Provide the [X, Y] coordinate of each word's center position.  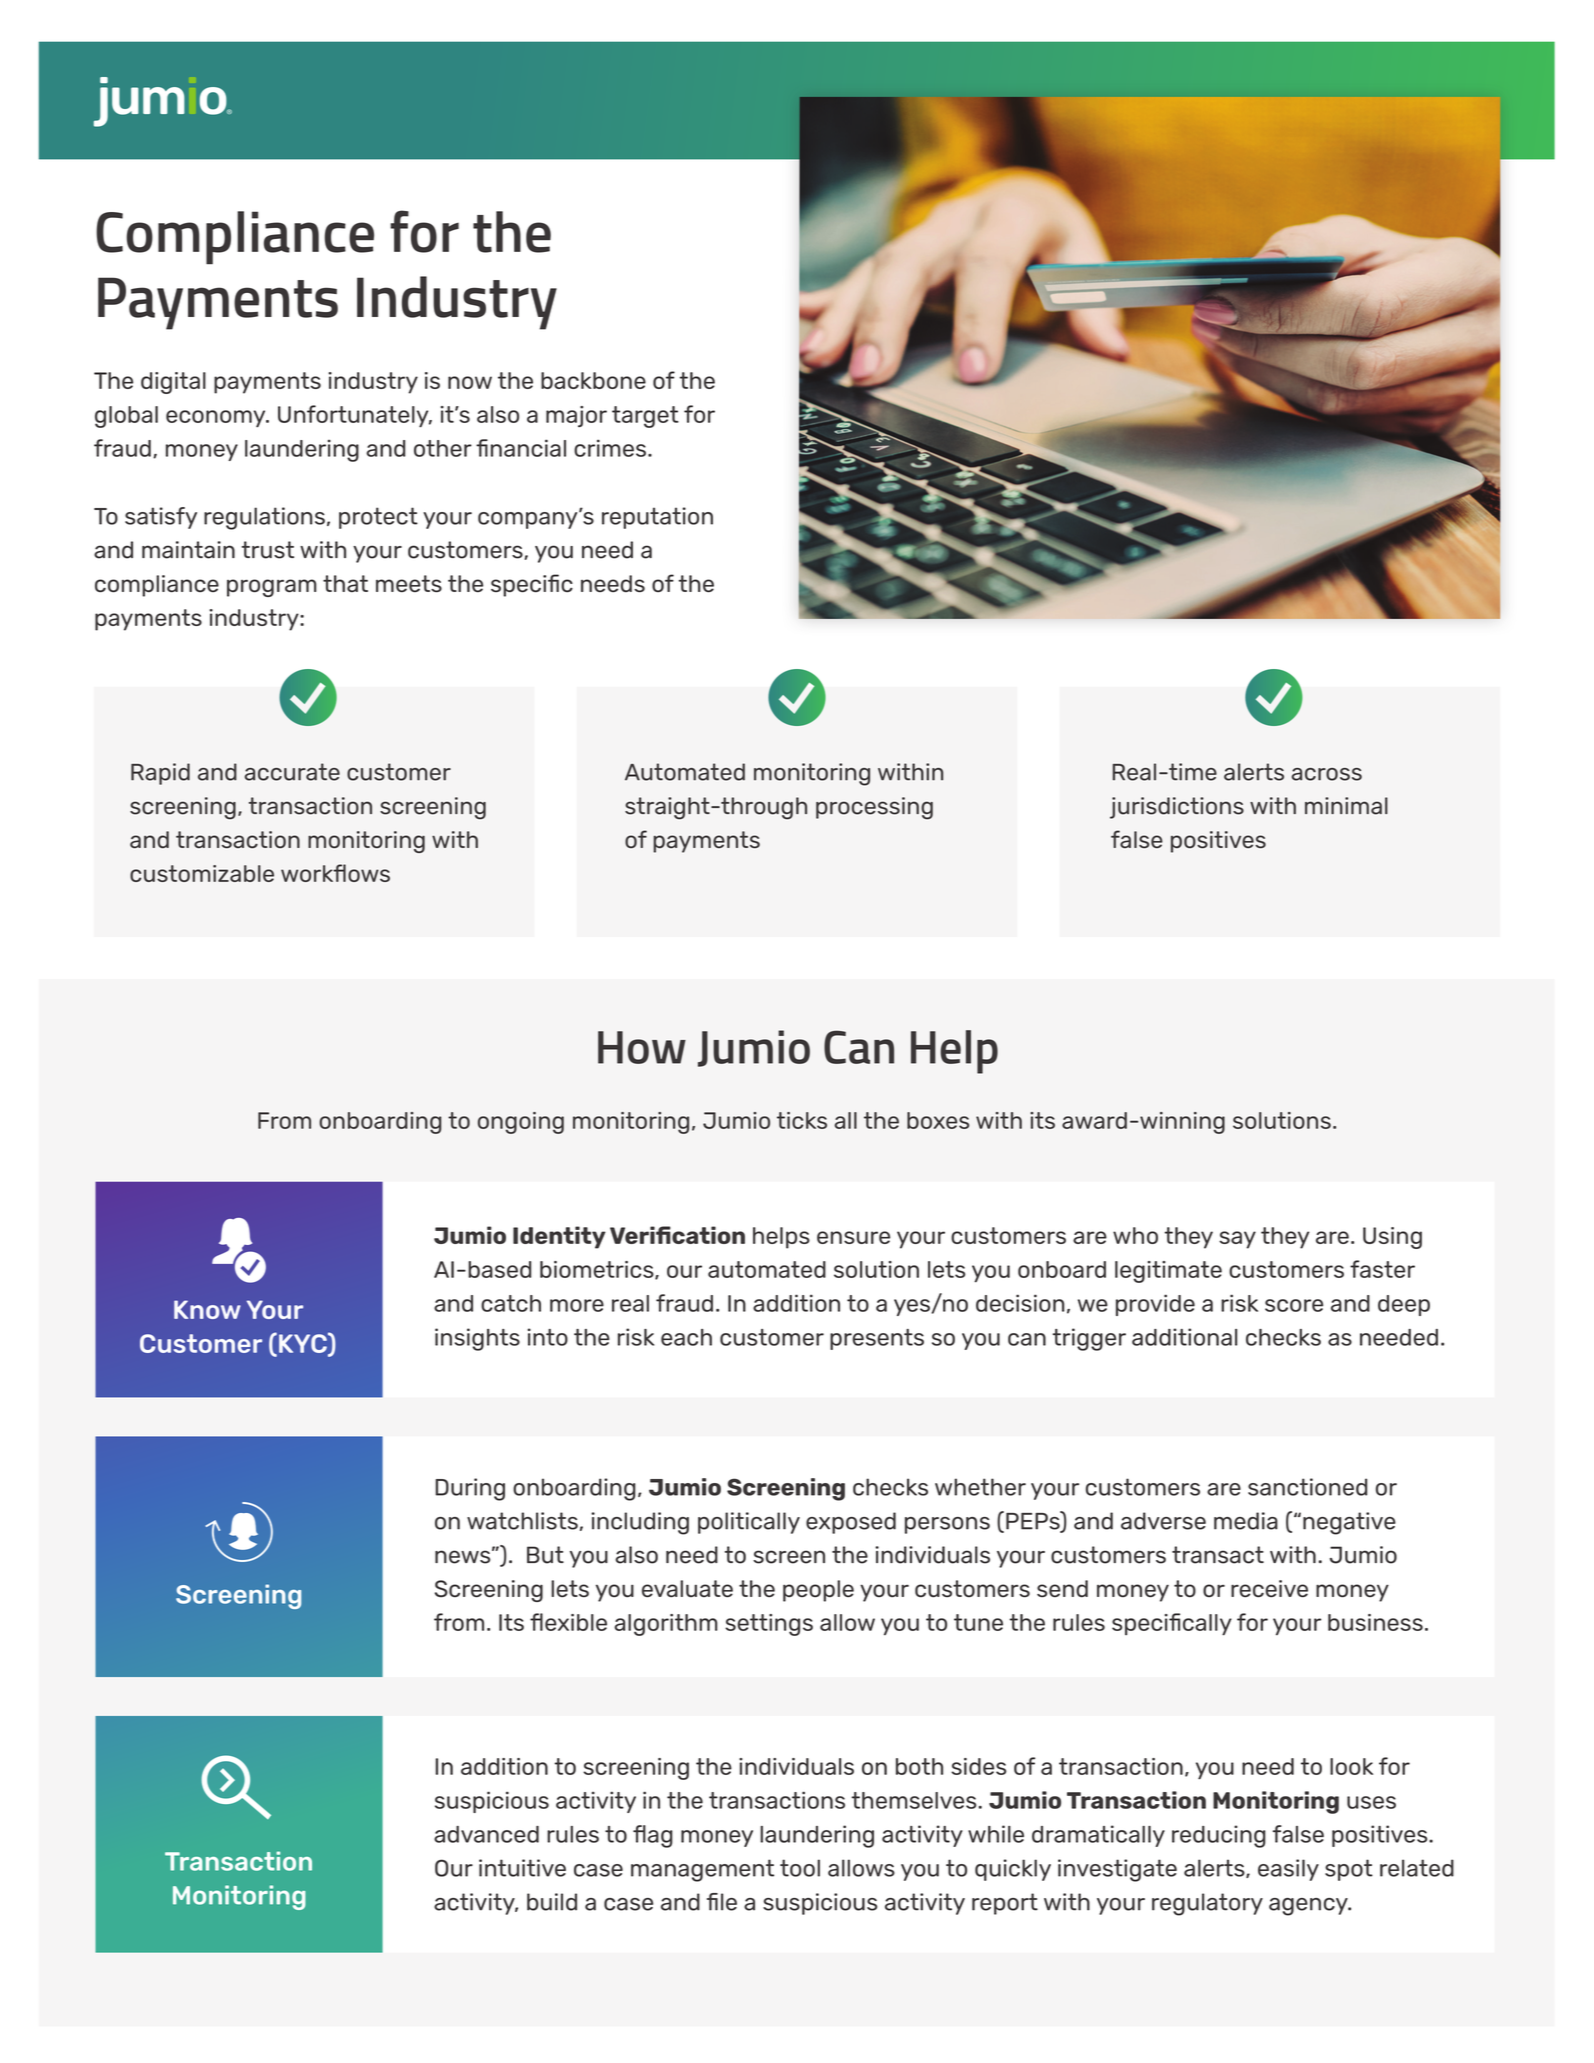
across [1327, 774]
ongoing [521, 1123]
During [470, 1489]
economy [217, 419]
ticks [802, 1120]
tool [800, 1868]
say [1237, 1240]
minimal [1346, 806]
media [1246, 1521]
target [645, 417]
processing [874, 808]
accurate [292, 772]
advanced [486, 1834]
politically [749, 1523]
